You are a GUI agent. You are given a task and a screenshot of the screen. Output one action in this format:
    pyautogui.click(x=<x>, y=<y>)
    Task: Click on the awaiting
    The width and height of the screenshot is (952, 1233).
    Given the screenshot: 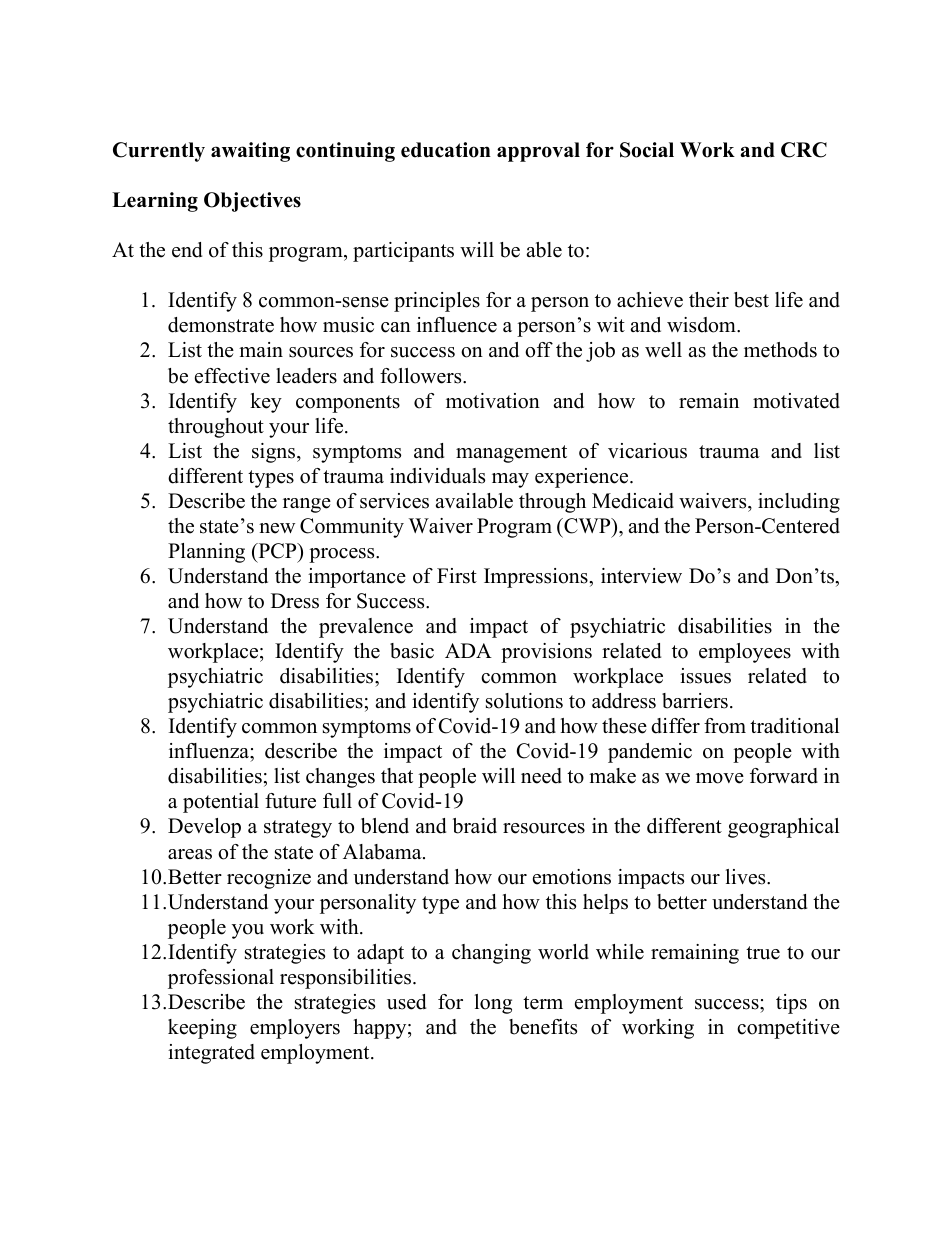 What is the action you would take?
    pyautogui.click(x=250, y=152)
